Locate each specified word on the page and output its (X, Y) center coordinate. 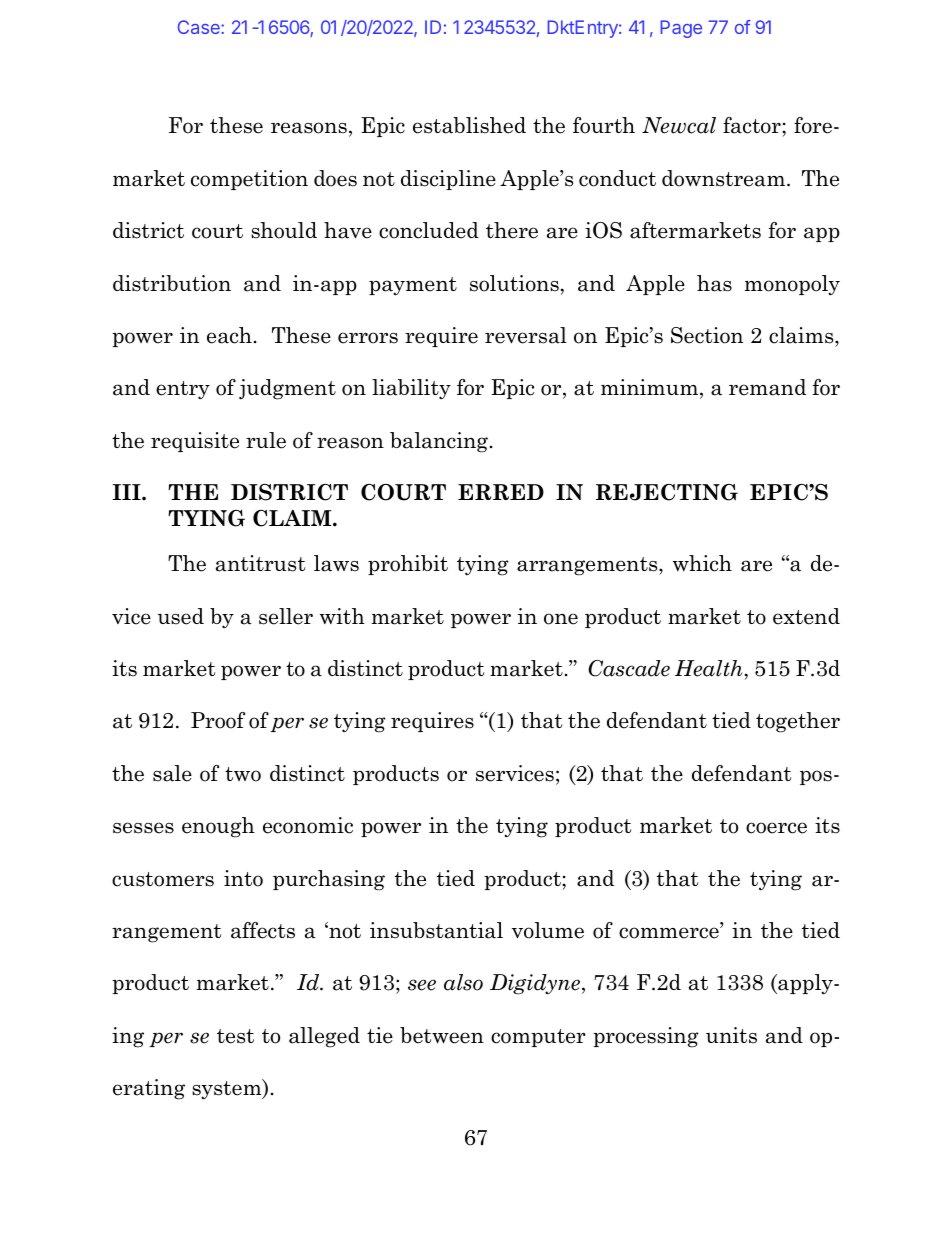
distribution (172, 283)
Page (681, 29)
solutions (514, 283)
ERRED (501, 492)
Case (200, 27)
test (235, 1036)
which (702, 563)
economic (308, 825)
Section (707, 335)
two (243, 774)
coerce (776, 828)
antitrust (260, 563)
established (469, 125)
